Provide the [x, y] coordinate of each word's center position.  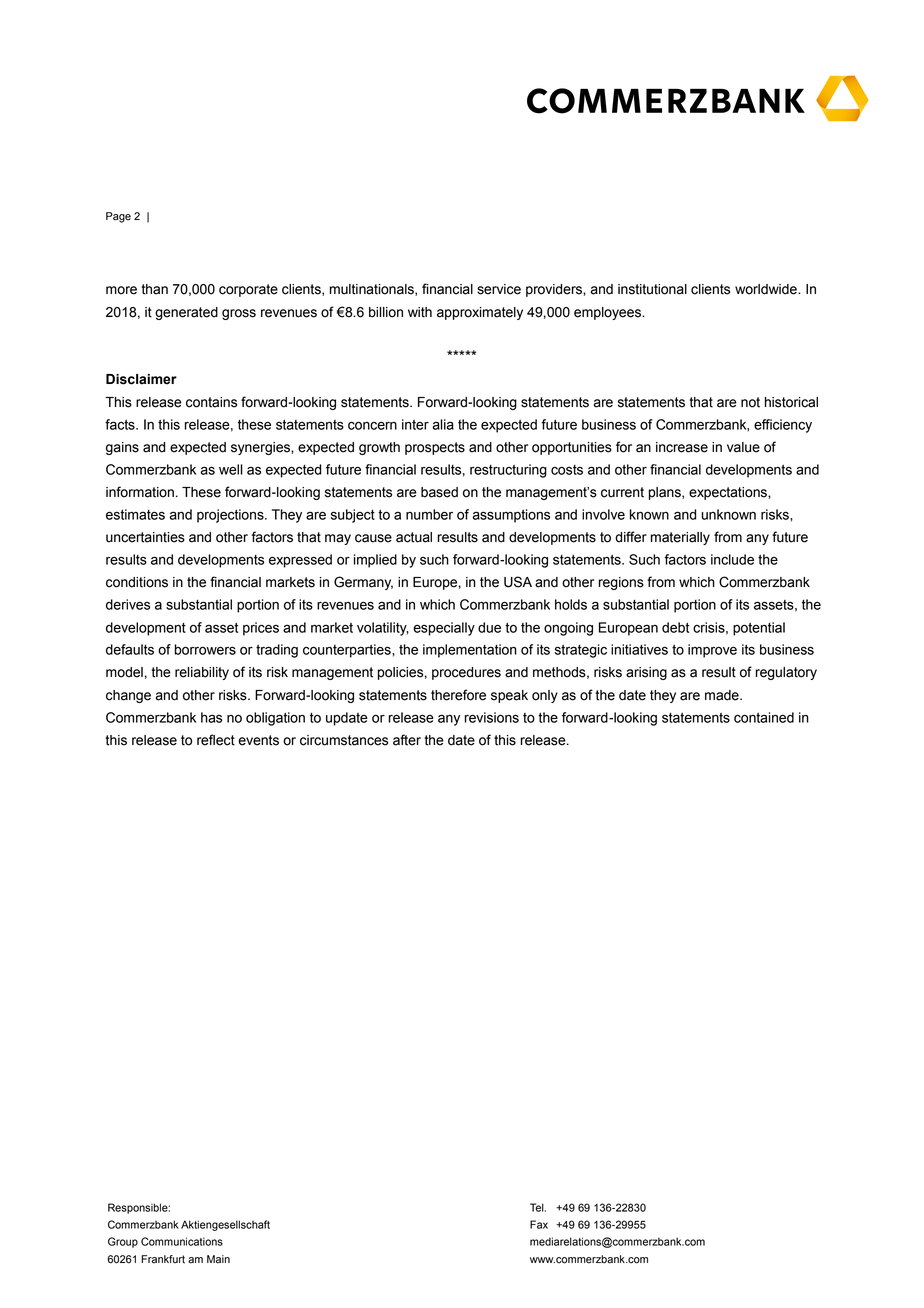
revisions [491, 717]
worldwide [767, 289]
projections [231, 516]
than [154, 289]
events [258, 740]
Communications [182, 1241]
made [723, 695]
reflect [216, 740]
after [407, 740]
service [499, 289]
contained [764, 717]
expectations [729, 493]
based [439, 492]
